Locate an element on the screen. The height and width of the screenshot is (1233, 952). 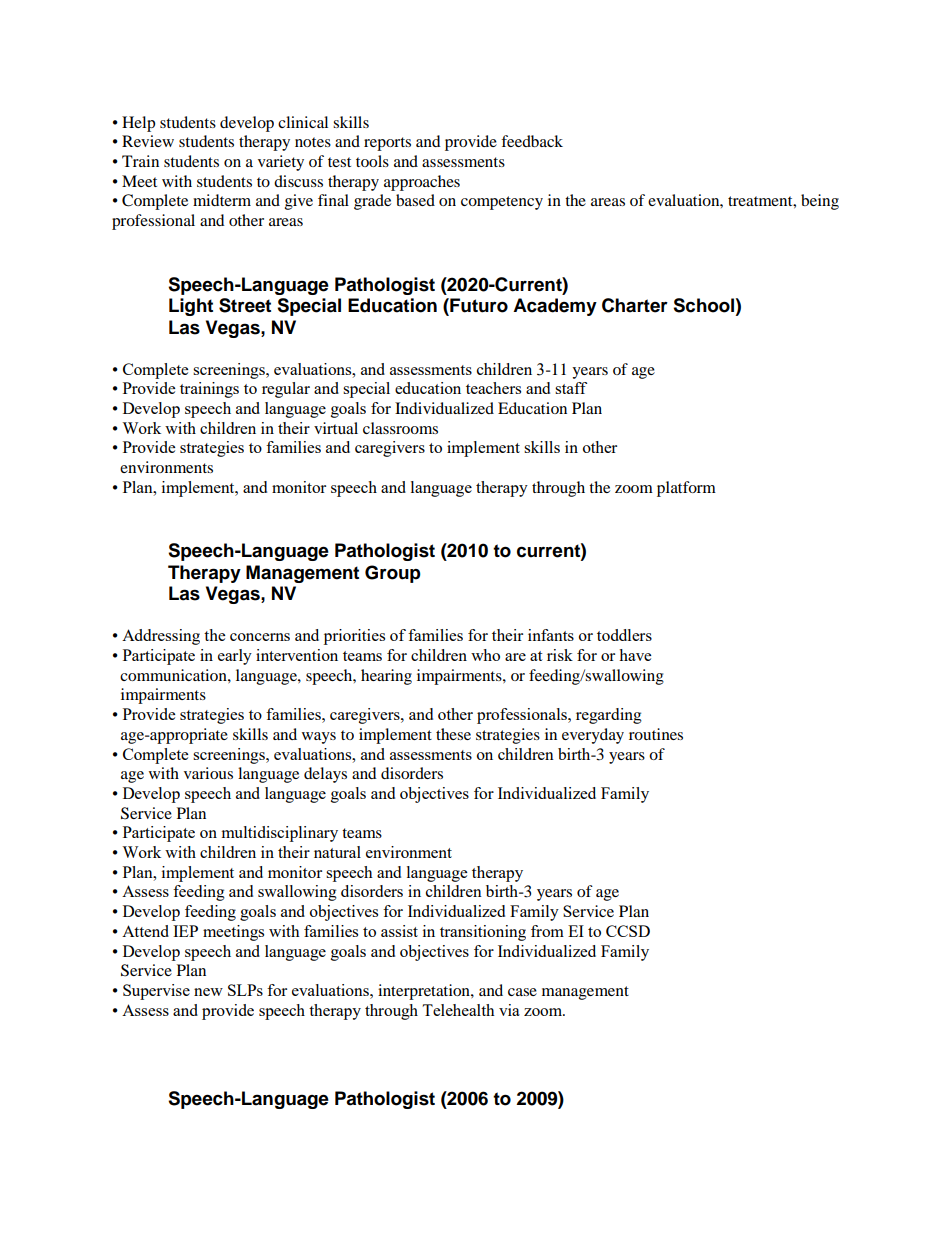
classrooms is located at coordinates (400, 428).
